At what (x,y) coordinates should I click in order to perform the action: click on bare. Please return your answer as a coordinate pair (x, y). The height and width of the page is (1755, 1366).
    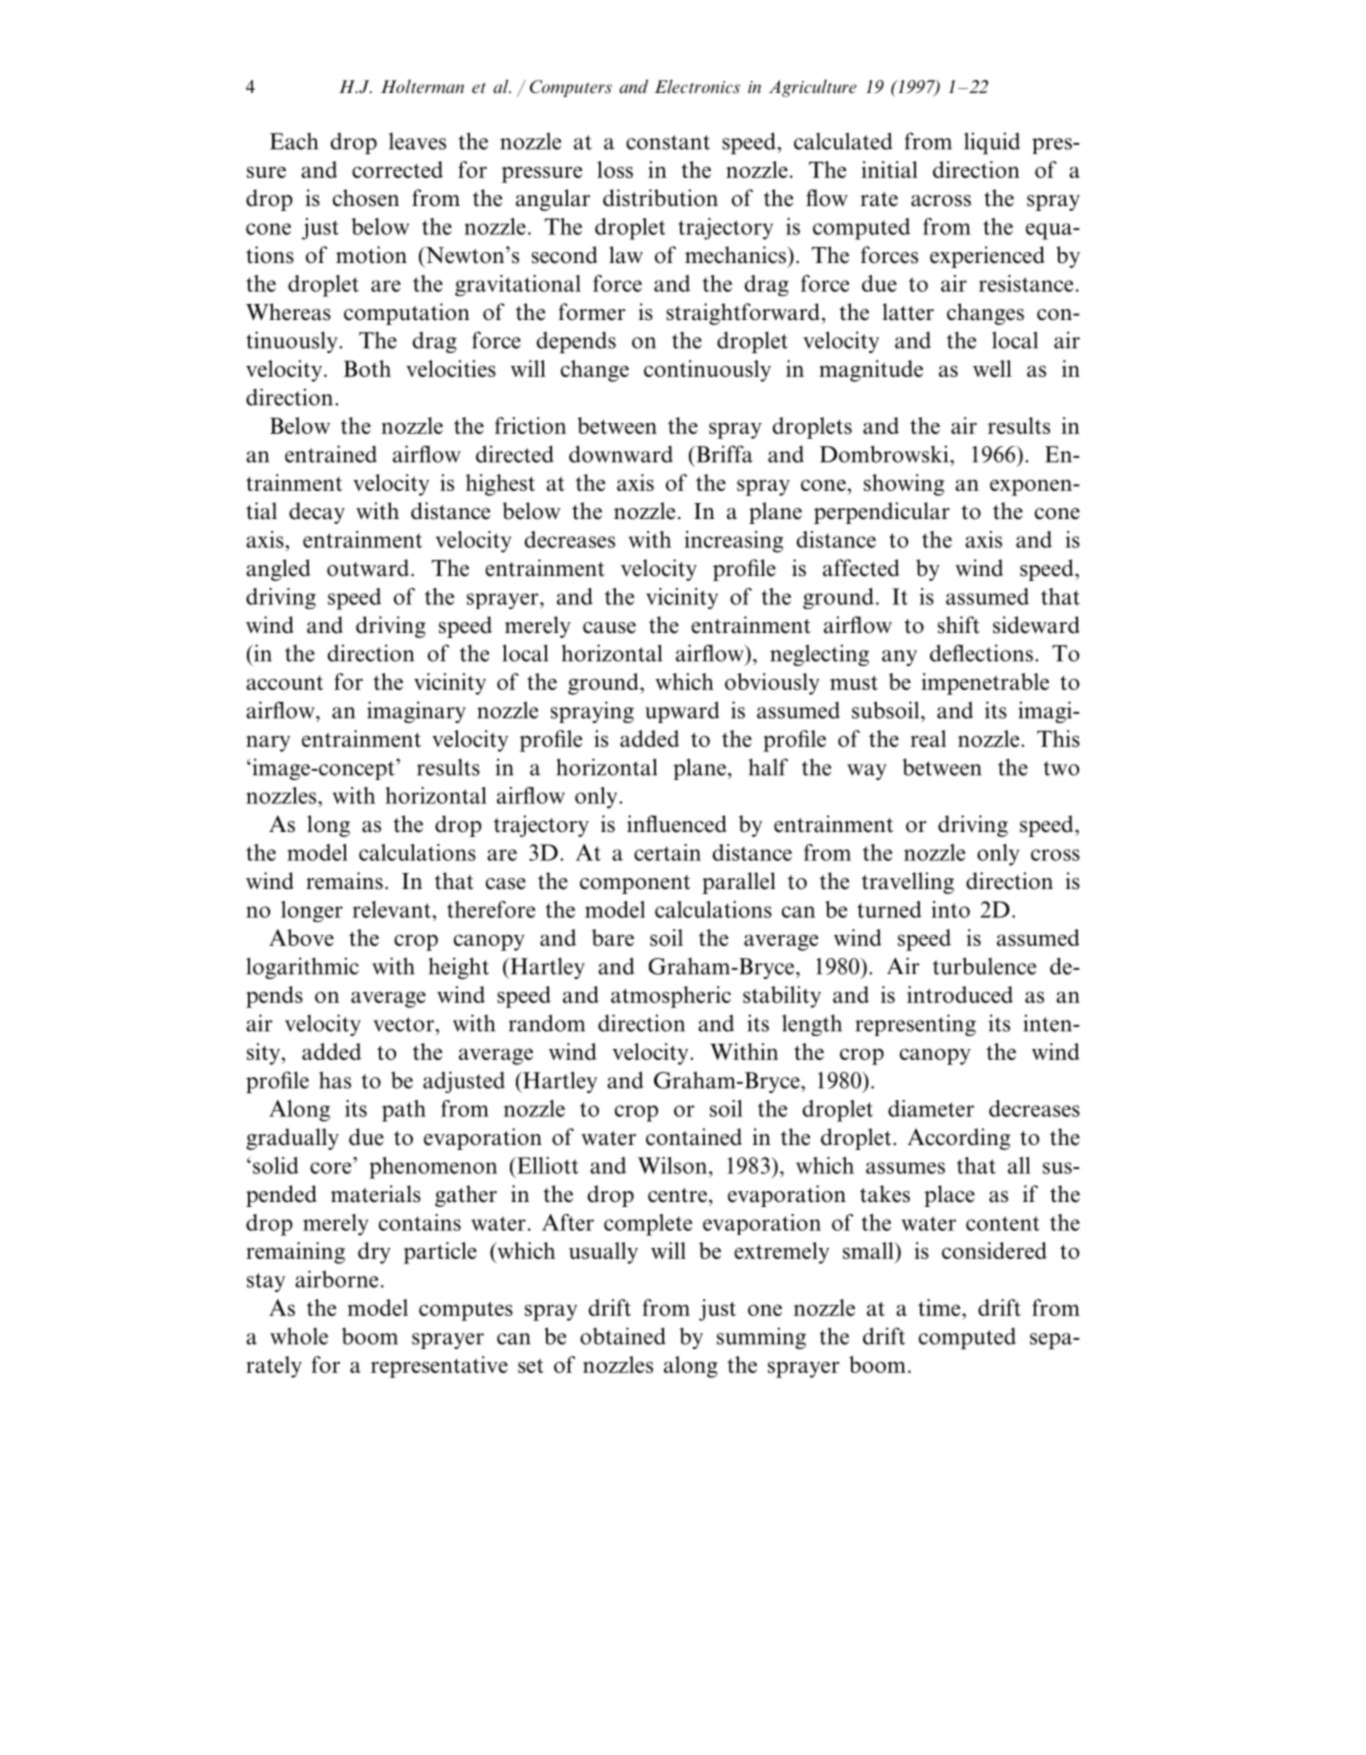
    Looking at the image, I should click on (613, 937).
